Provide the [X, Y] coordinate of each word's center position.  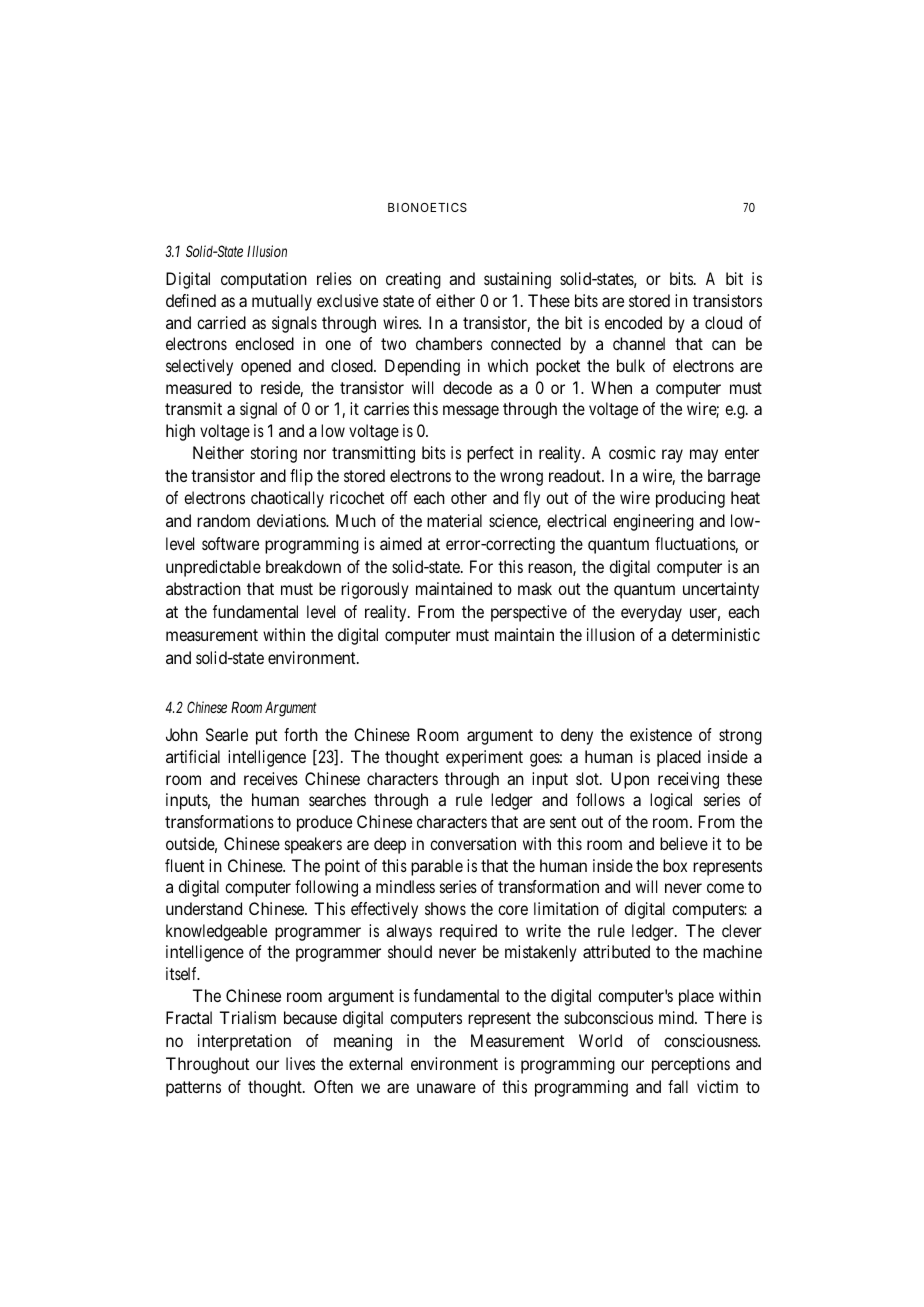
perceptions [691, 1065]
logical [671, 801]
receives [271, 778]
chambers [449, 343]
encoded [633, 322]
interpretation [244, 1042]
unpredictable [213, 568]
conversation [473, 843]
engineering [653, 522]
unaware [446, 1088]
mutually [282, 302]
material [454, 520]
